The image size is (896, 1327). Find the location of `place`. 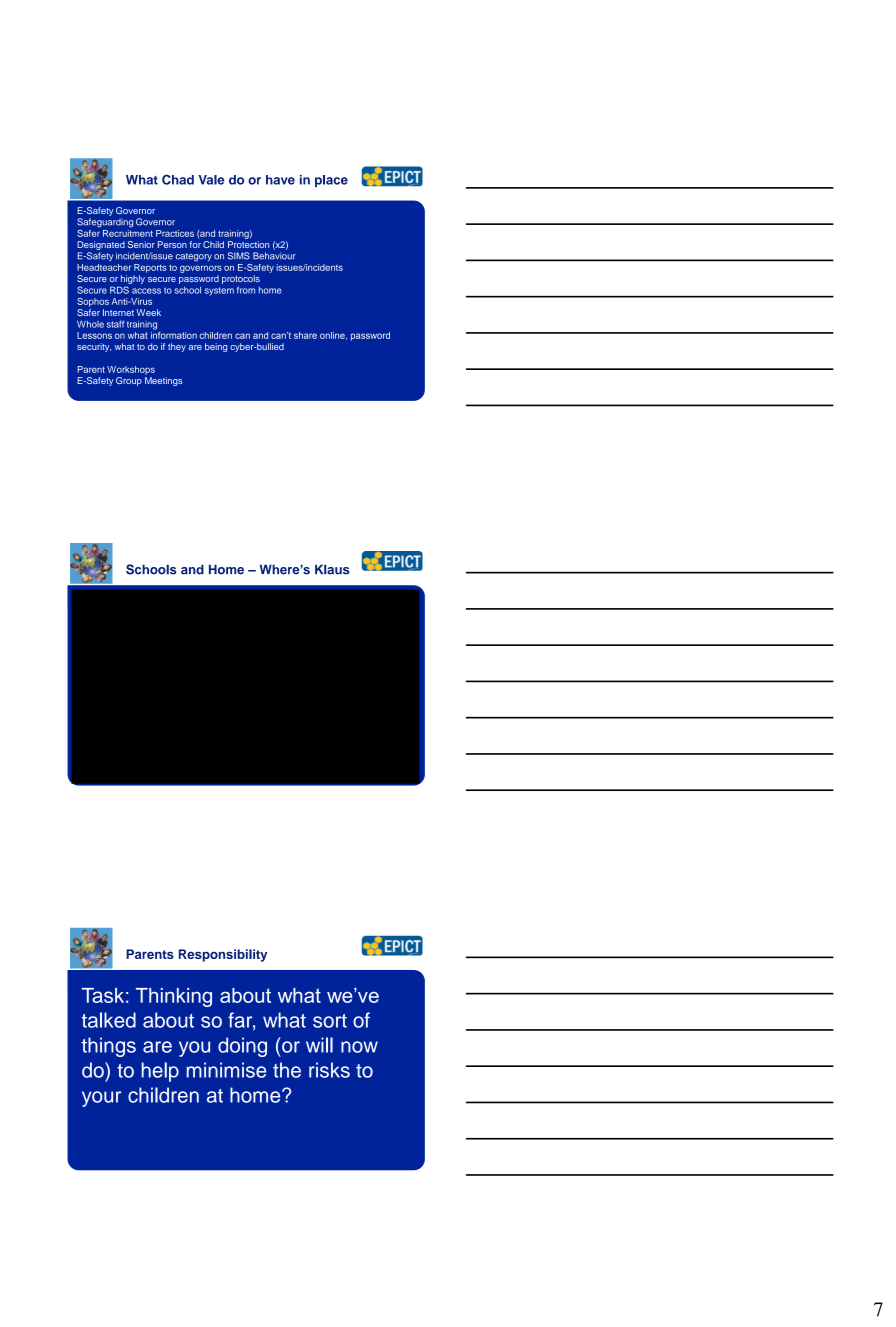

place is located at coordinates (331, 181).
